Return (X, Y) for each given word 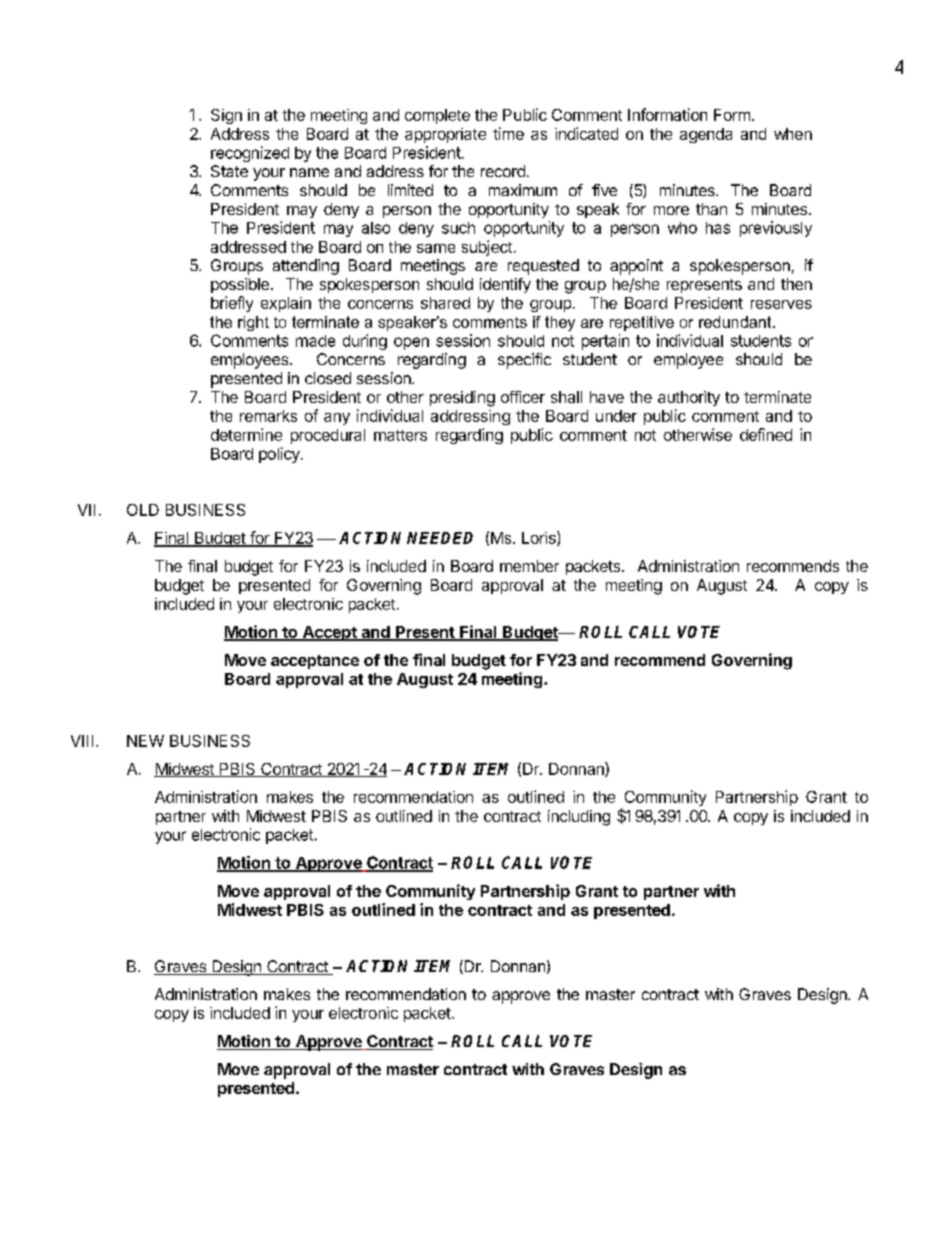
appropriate (445, 135)
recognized (250, 154)
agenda (706, 135)
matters (400, 435)
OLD (143, 510)
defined (766, 434)
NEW (145, 741)
